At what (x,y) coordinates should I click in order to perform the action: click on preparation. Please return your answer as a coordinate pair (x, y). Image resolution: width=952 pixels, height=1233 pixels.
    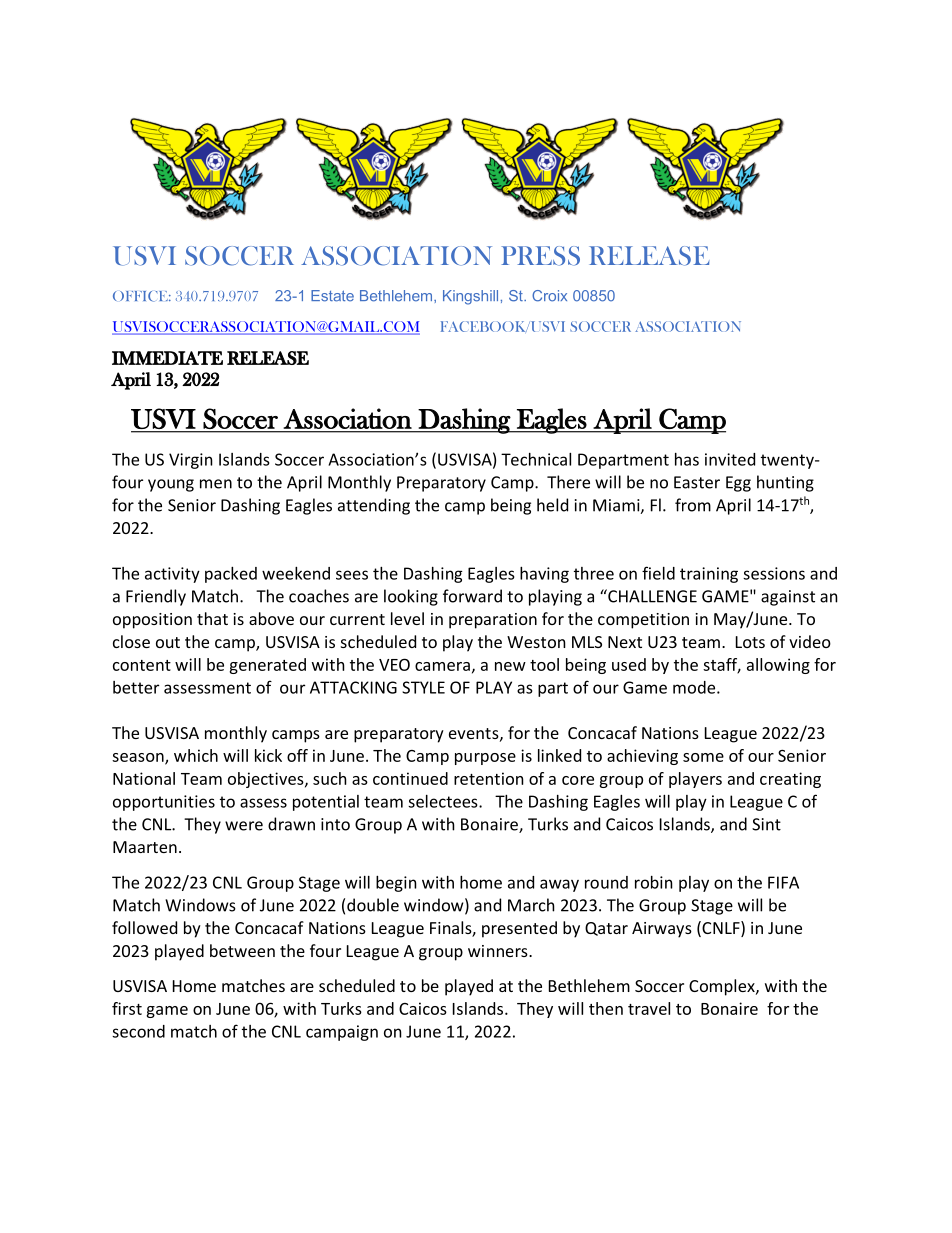
    Looking at the image, I should click on (493, 621).
